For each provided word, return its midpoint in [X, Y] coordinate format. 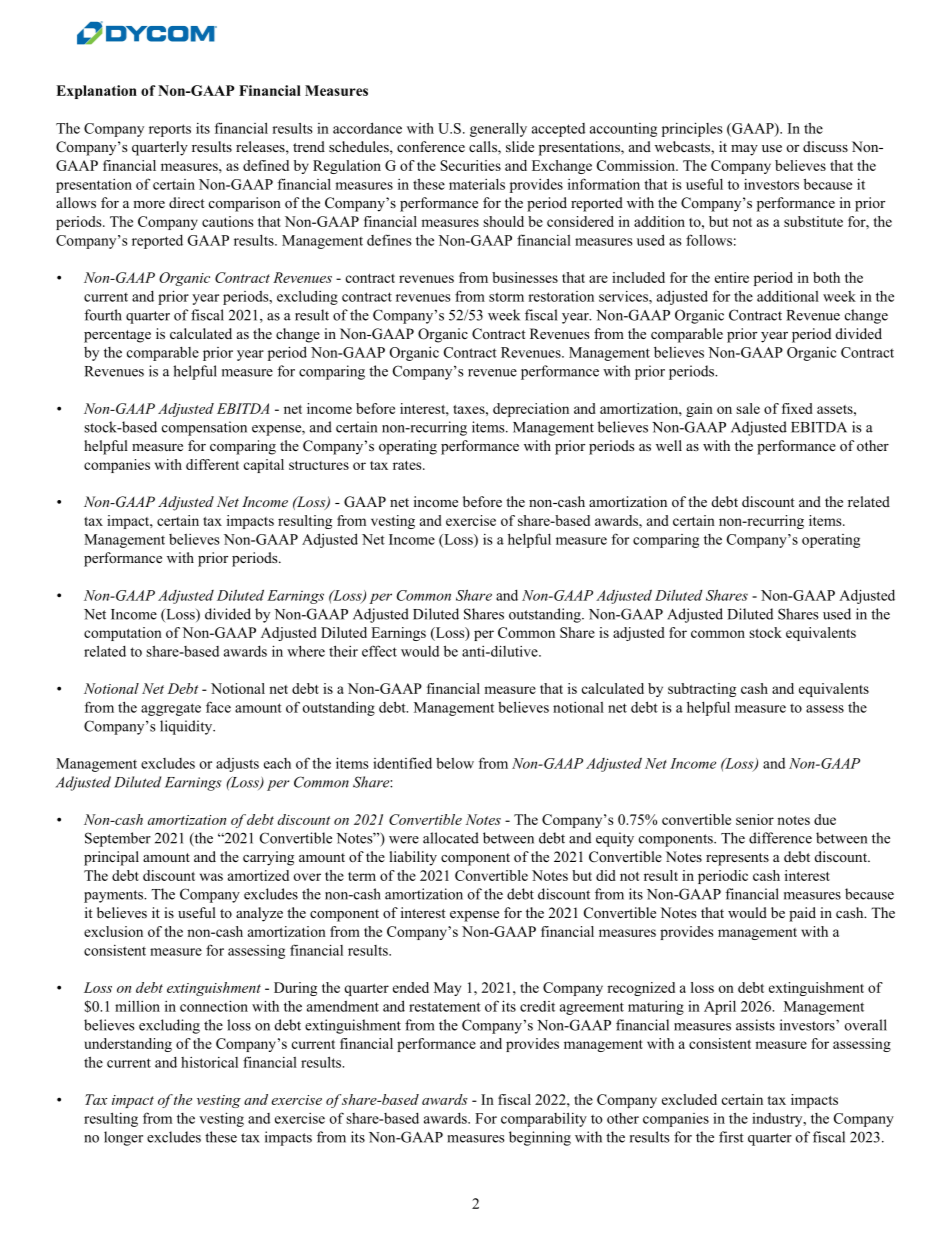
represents [737, 859]
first [731, 1137]
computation [123, 634]
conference [431, 147]
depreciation [531, 410]
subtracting [702, 690]
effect [379, 651]
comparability [544, 1119]
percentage [117, 336]
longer [123, 1138]
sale [748, 408]
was [211, 877]
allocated [451, 838]
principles [692, 129]
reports [170, 130]
